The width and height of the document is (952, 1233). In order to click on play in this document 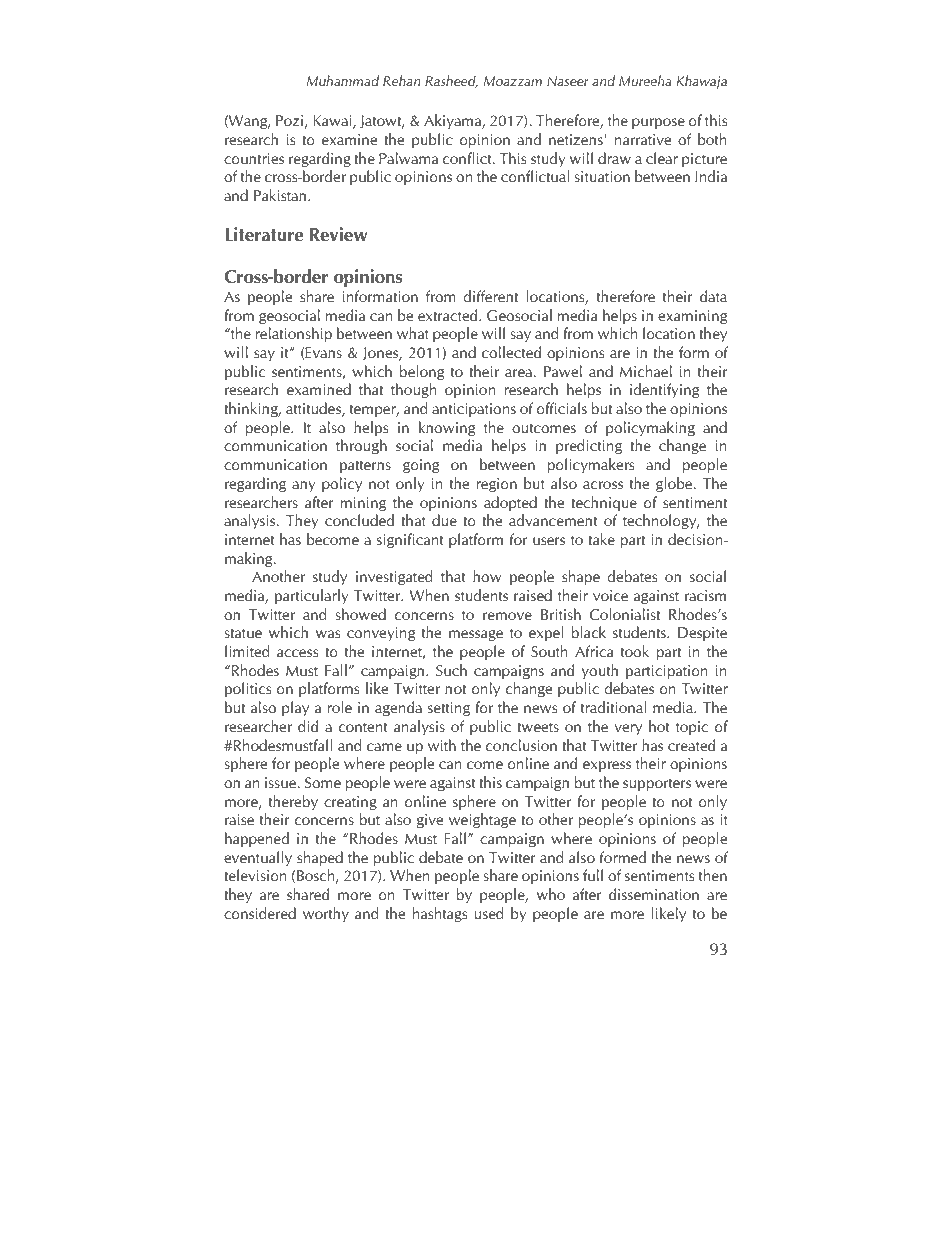, I will do `click(295, 708)`.
